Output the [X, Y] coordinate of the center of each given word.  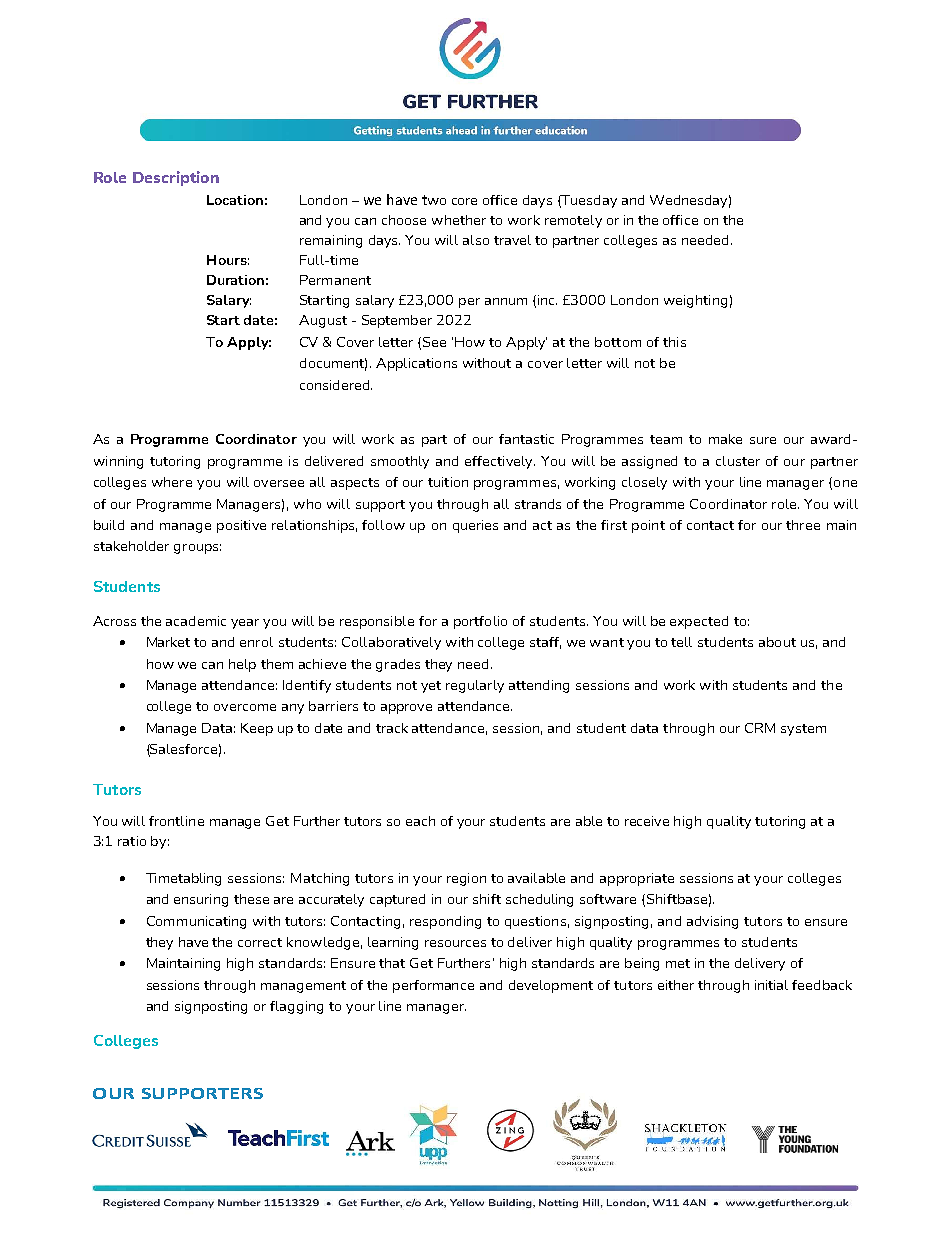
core [464, 201]
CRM [760, 728]
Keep [257, 729]
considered [336, 385]
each [420, 821]
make [725, 439]
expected [699, 622]
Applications [416, 364]
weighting [695, 301]
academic [196, 621]
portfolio [480, 622]
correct [260, 942]
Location [235, 200]
